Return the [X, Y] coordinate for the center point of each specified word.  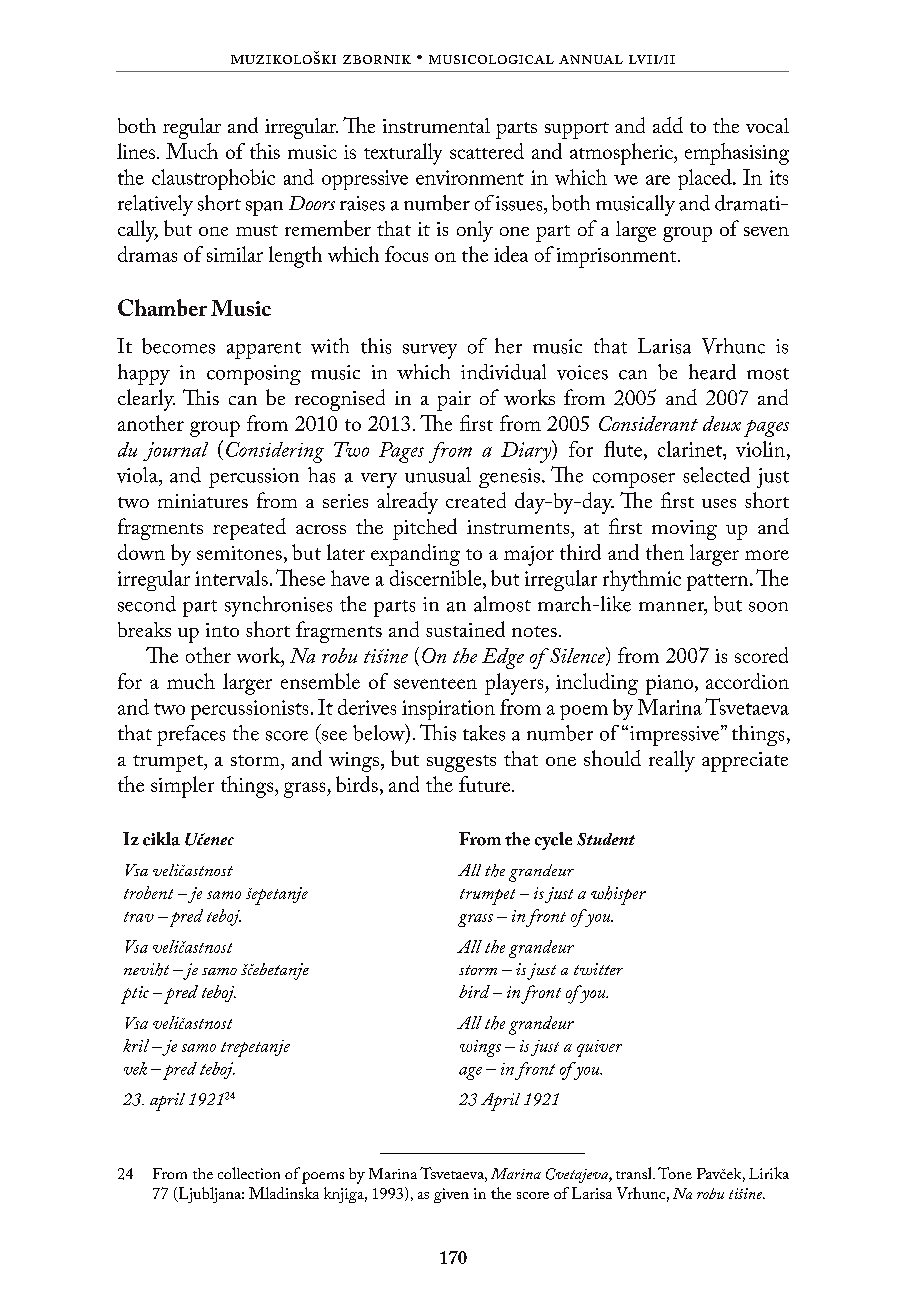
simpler [182, 787]
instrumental [436, 125]
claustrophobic [213, 179]
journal [175, 451]
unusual [438, 475]
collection [249, 1173]
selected [716, 475]
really [672, 761]
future [486, 784]
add [668, 125]
